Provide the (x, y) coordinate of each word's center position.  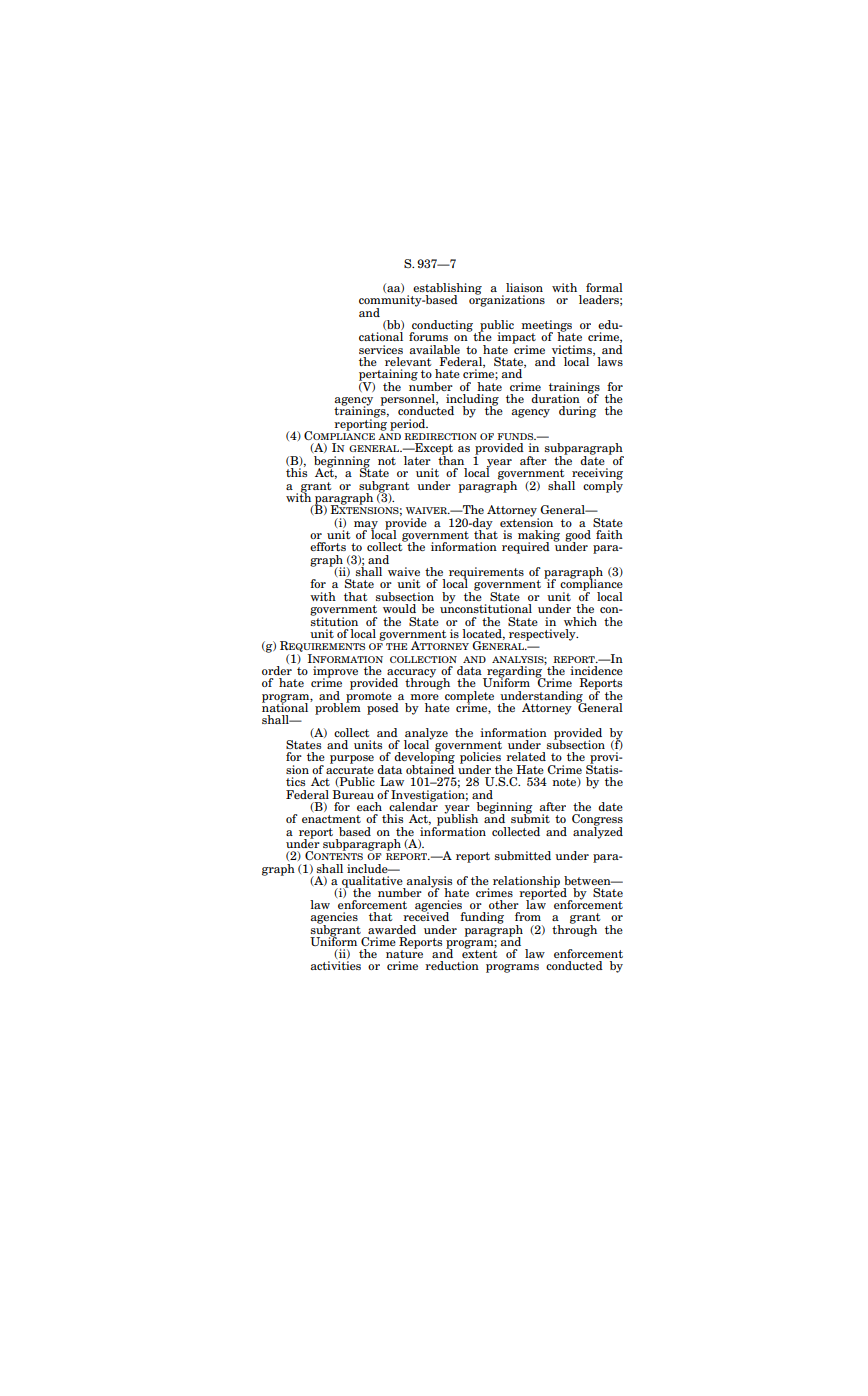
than (451, 459)
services (381, 349)
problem (338, 708)
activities (336, 965)
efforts (328, 546)
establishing (447, 290)
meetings (547, 327)
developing (424, 758)
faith (609, 534)
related (526, 756)
